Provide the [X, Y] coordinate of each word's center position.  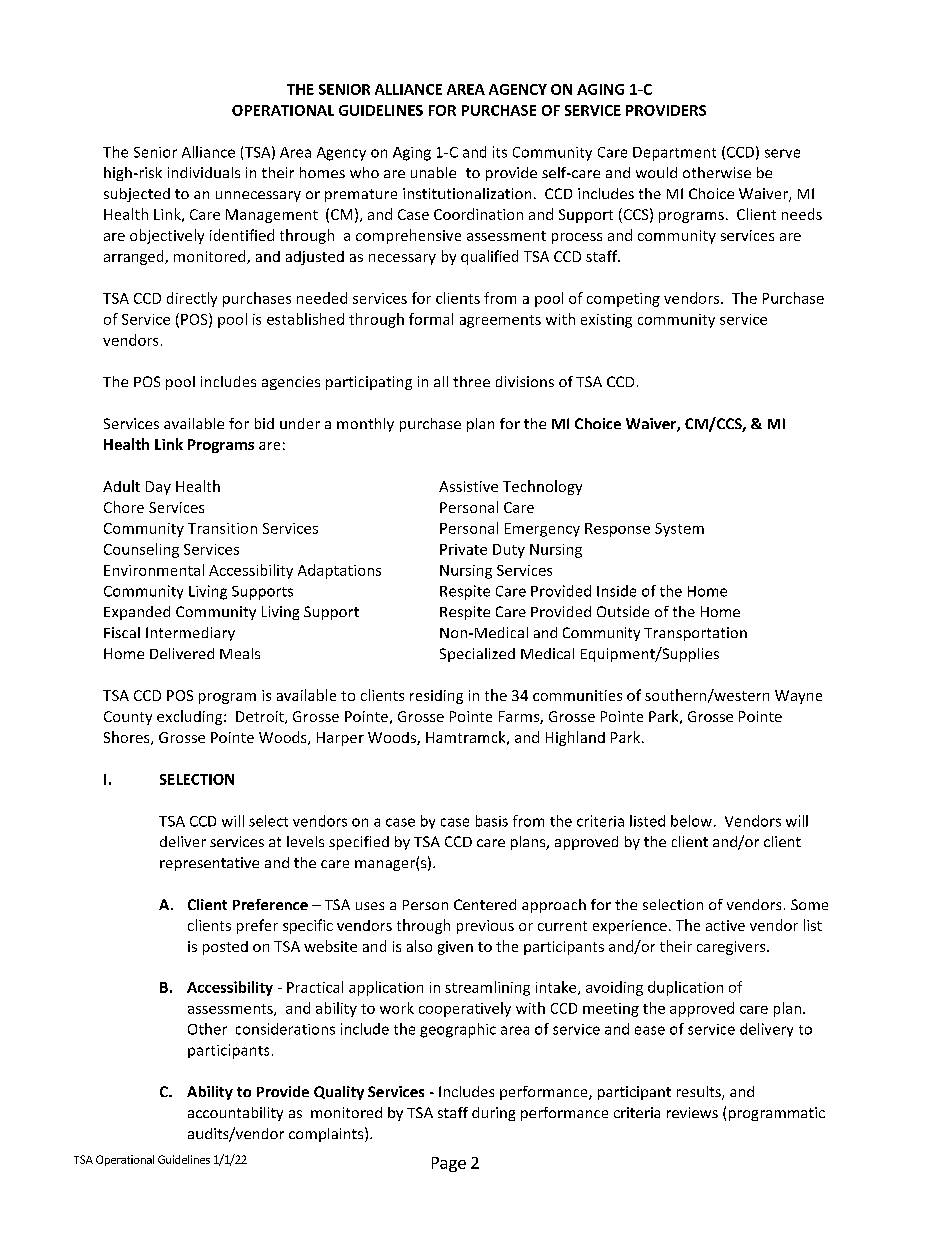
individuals [204, 172]
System [679, 530]
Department [674, 154]
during [493, 1114]
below [691, 821]
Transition [222, 528]
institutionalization [467, 193]
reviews [692, 1112]
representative [209, 864]
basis [492, 821]
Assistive [468, 486]
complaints [327, 1134]
